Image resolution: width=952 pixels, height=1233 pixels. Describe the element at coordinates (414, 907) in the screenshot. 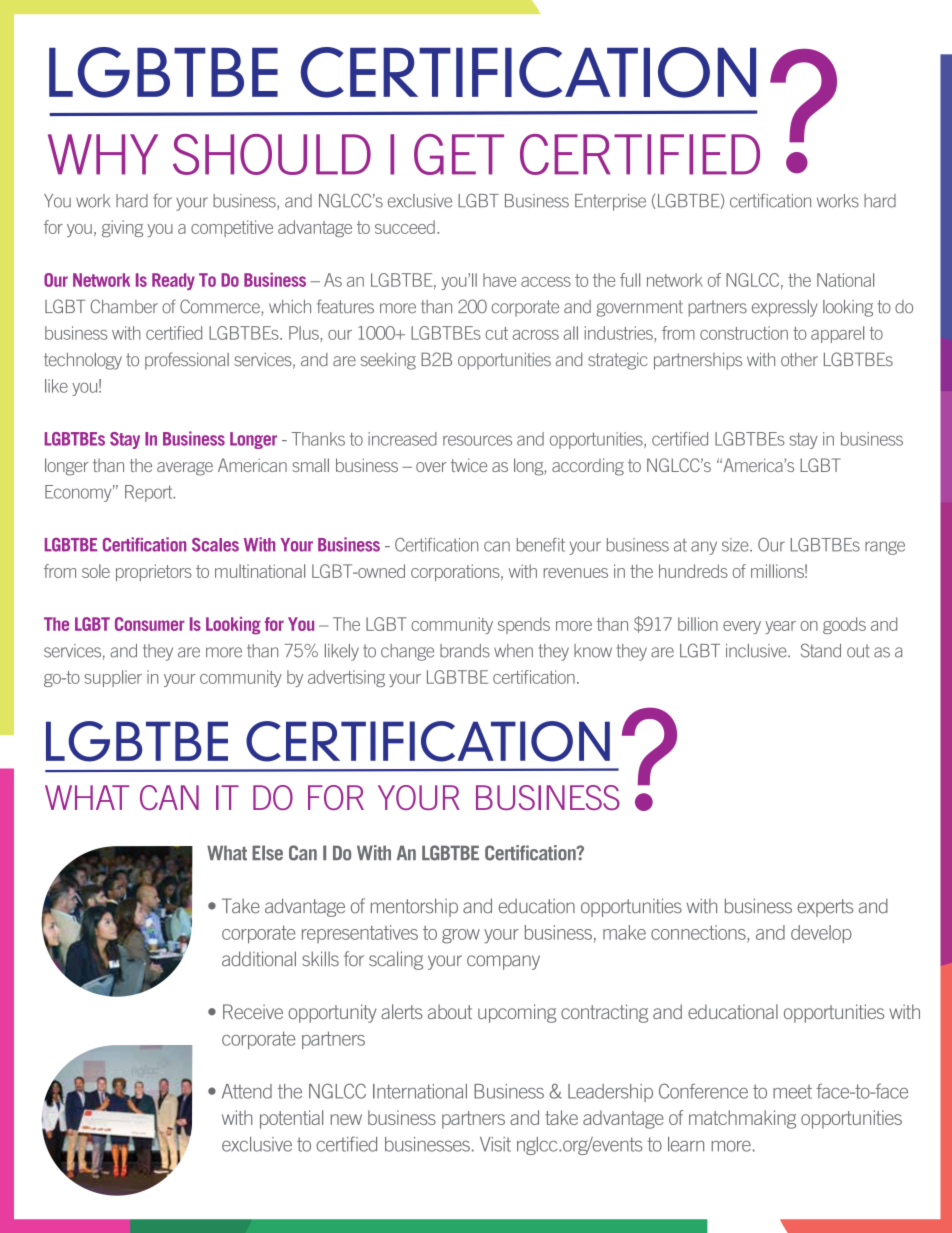

I see `mentorship` at that location.
